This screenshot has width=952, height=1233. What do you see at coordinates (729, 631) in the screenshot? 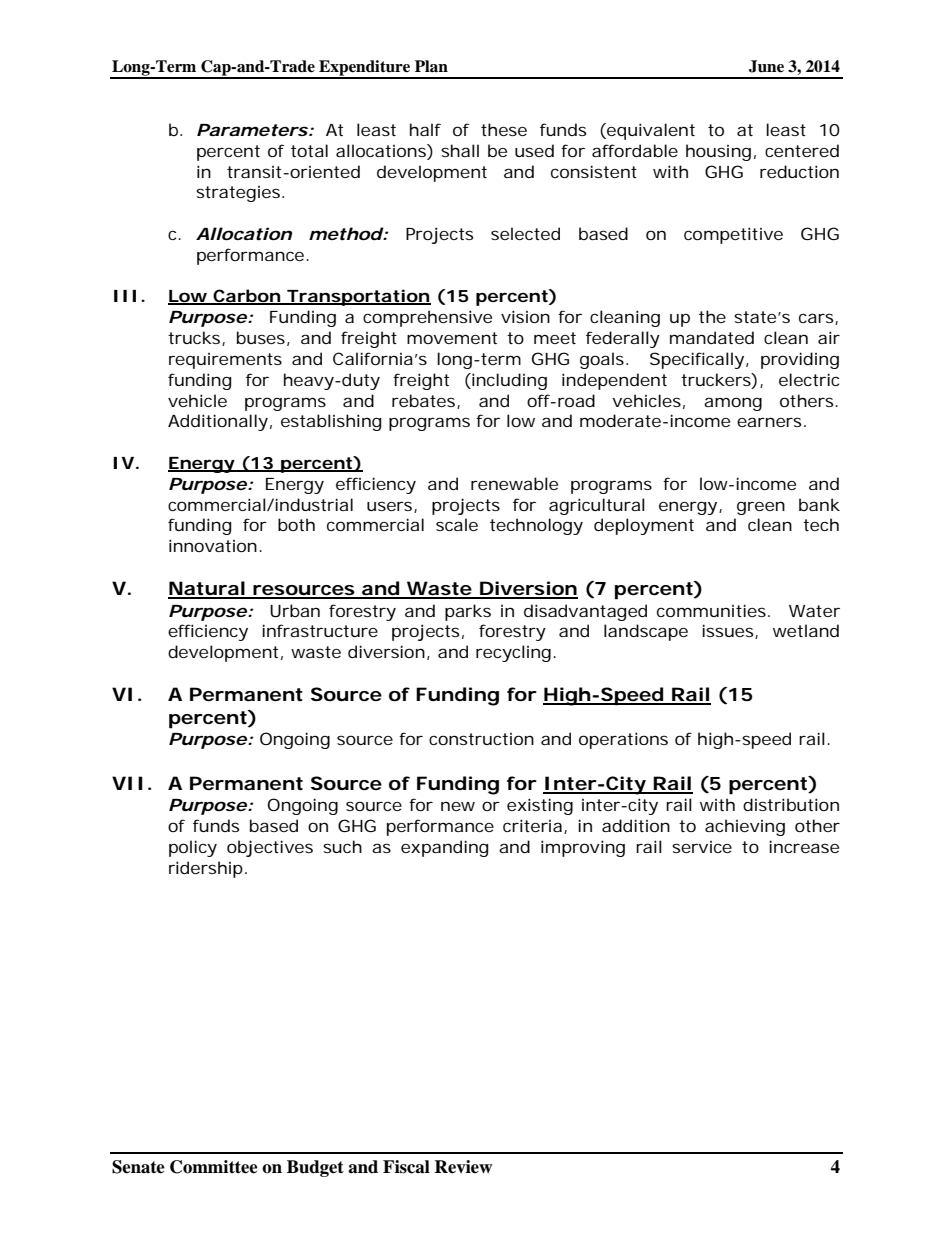
I see `issues` at bounding box center [729, 631].
